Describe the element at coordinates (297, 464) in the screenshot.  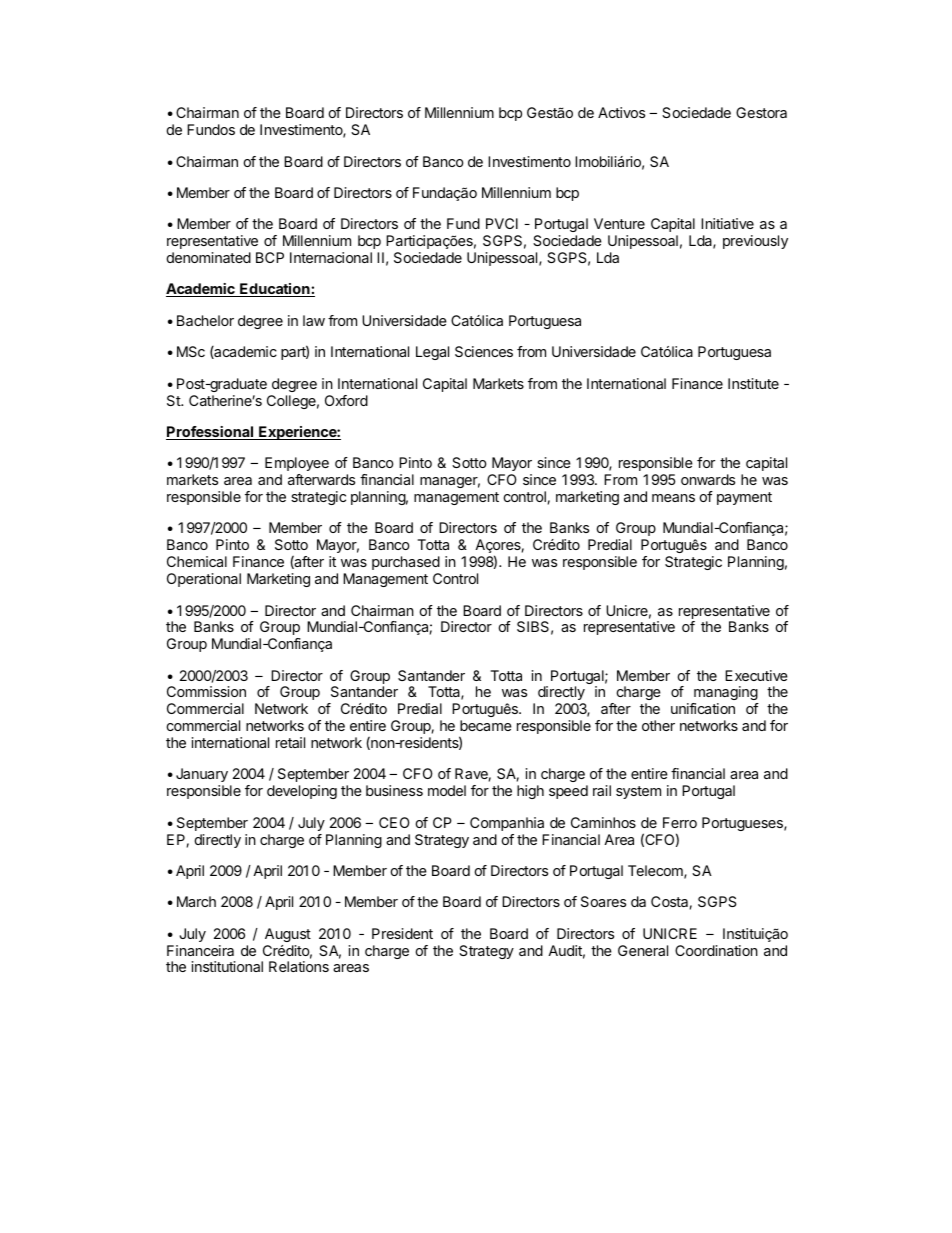
I see `Employee` at that location.
